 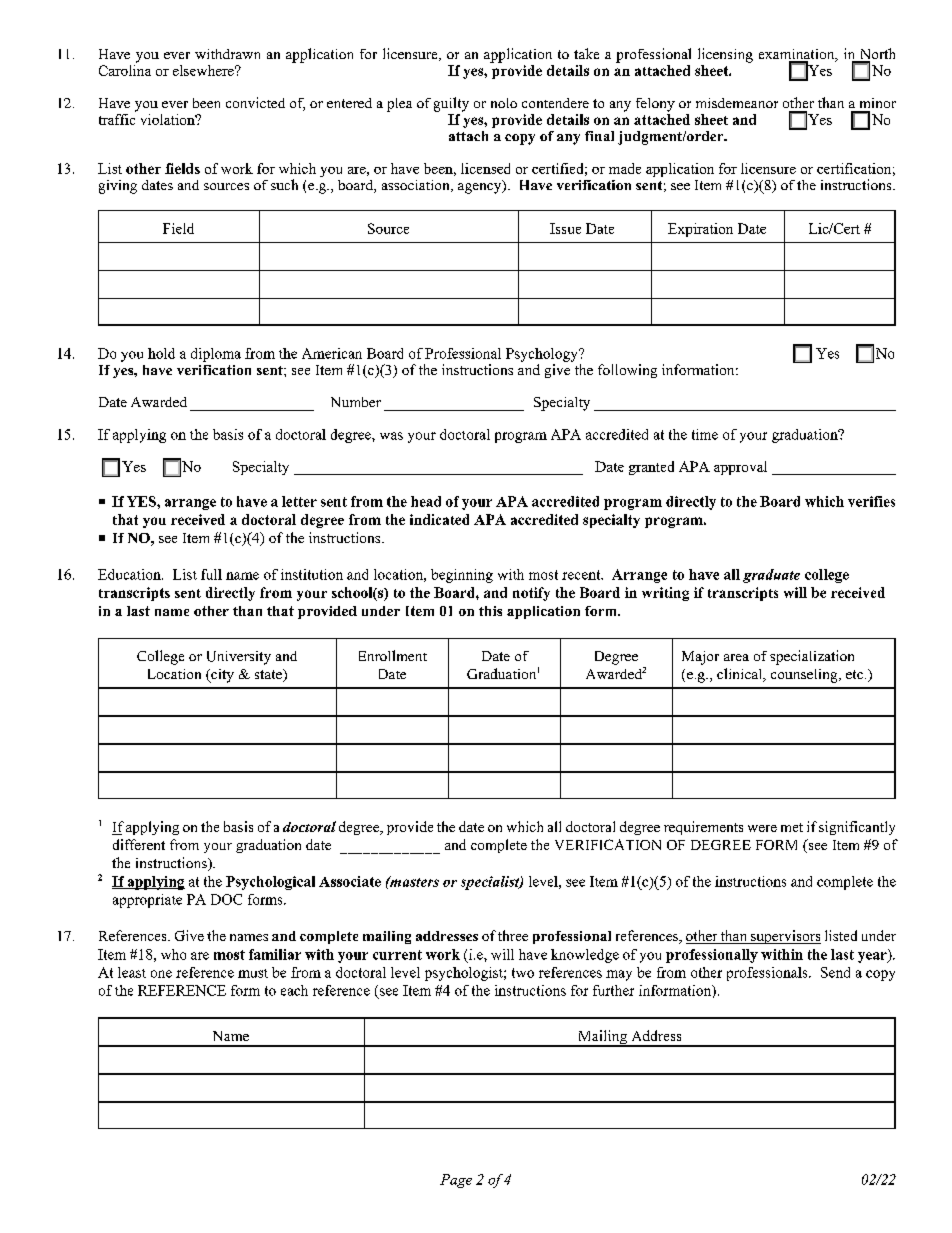 What do you see at coordinates (255, 102) in the screenshot?
I see `convicted` at bounding box center [255, 102].
